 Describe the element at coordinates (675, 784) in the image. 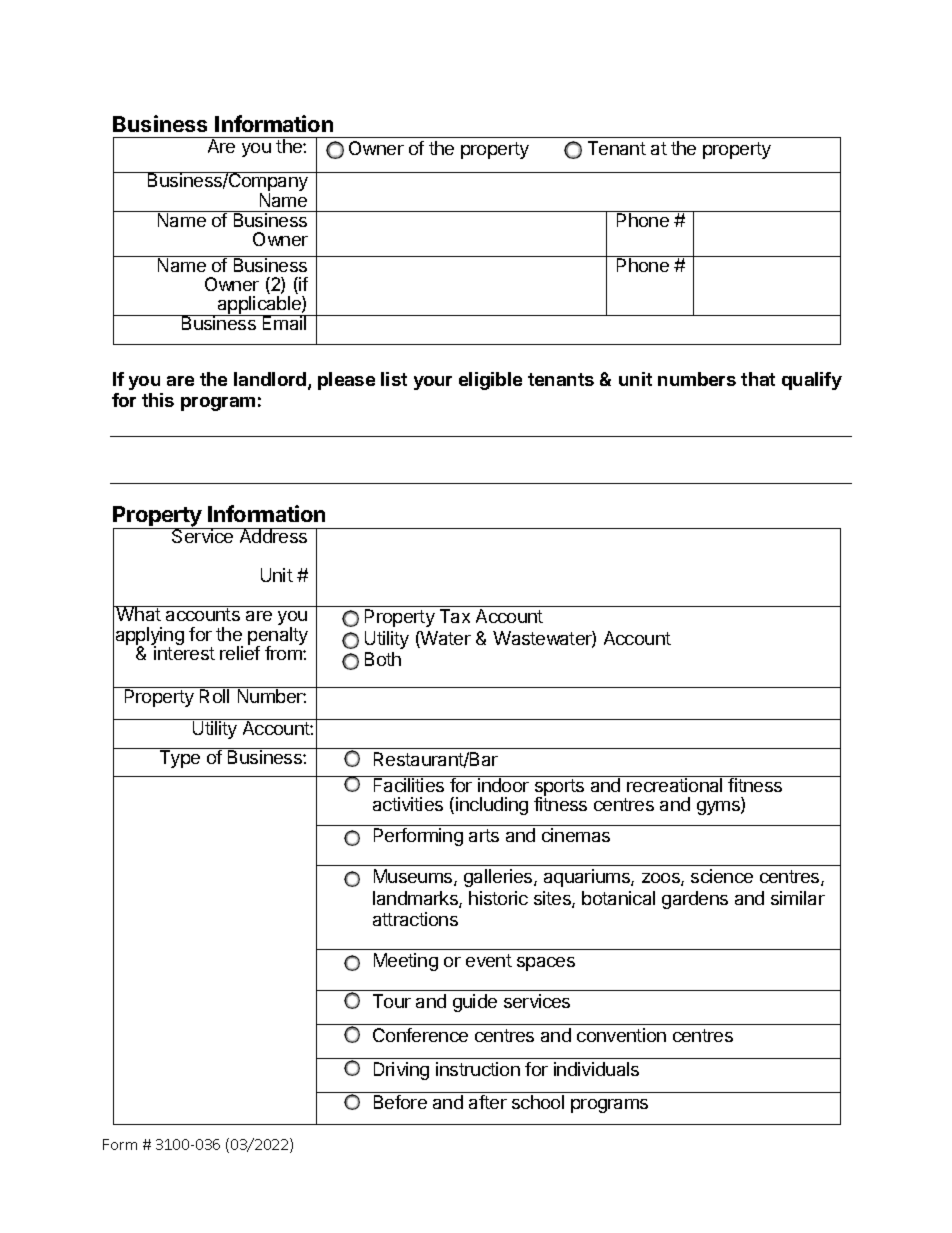

I see `recreational` at that location.
